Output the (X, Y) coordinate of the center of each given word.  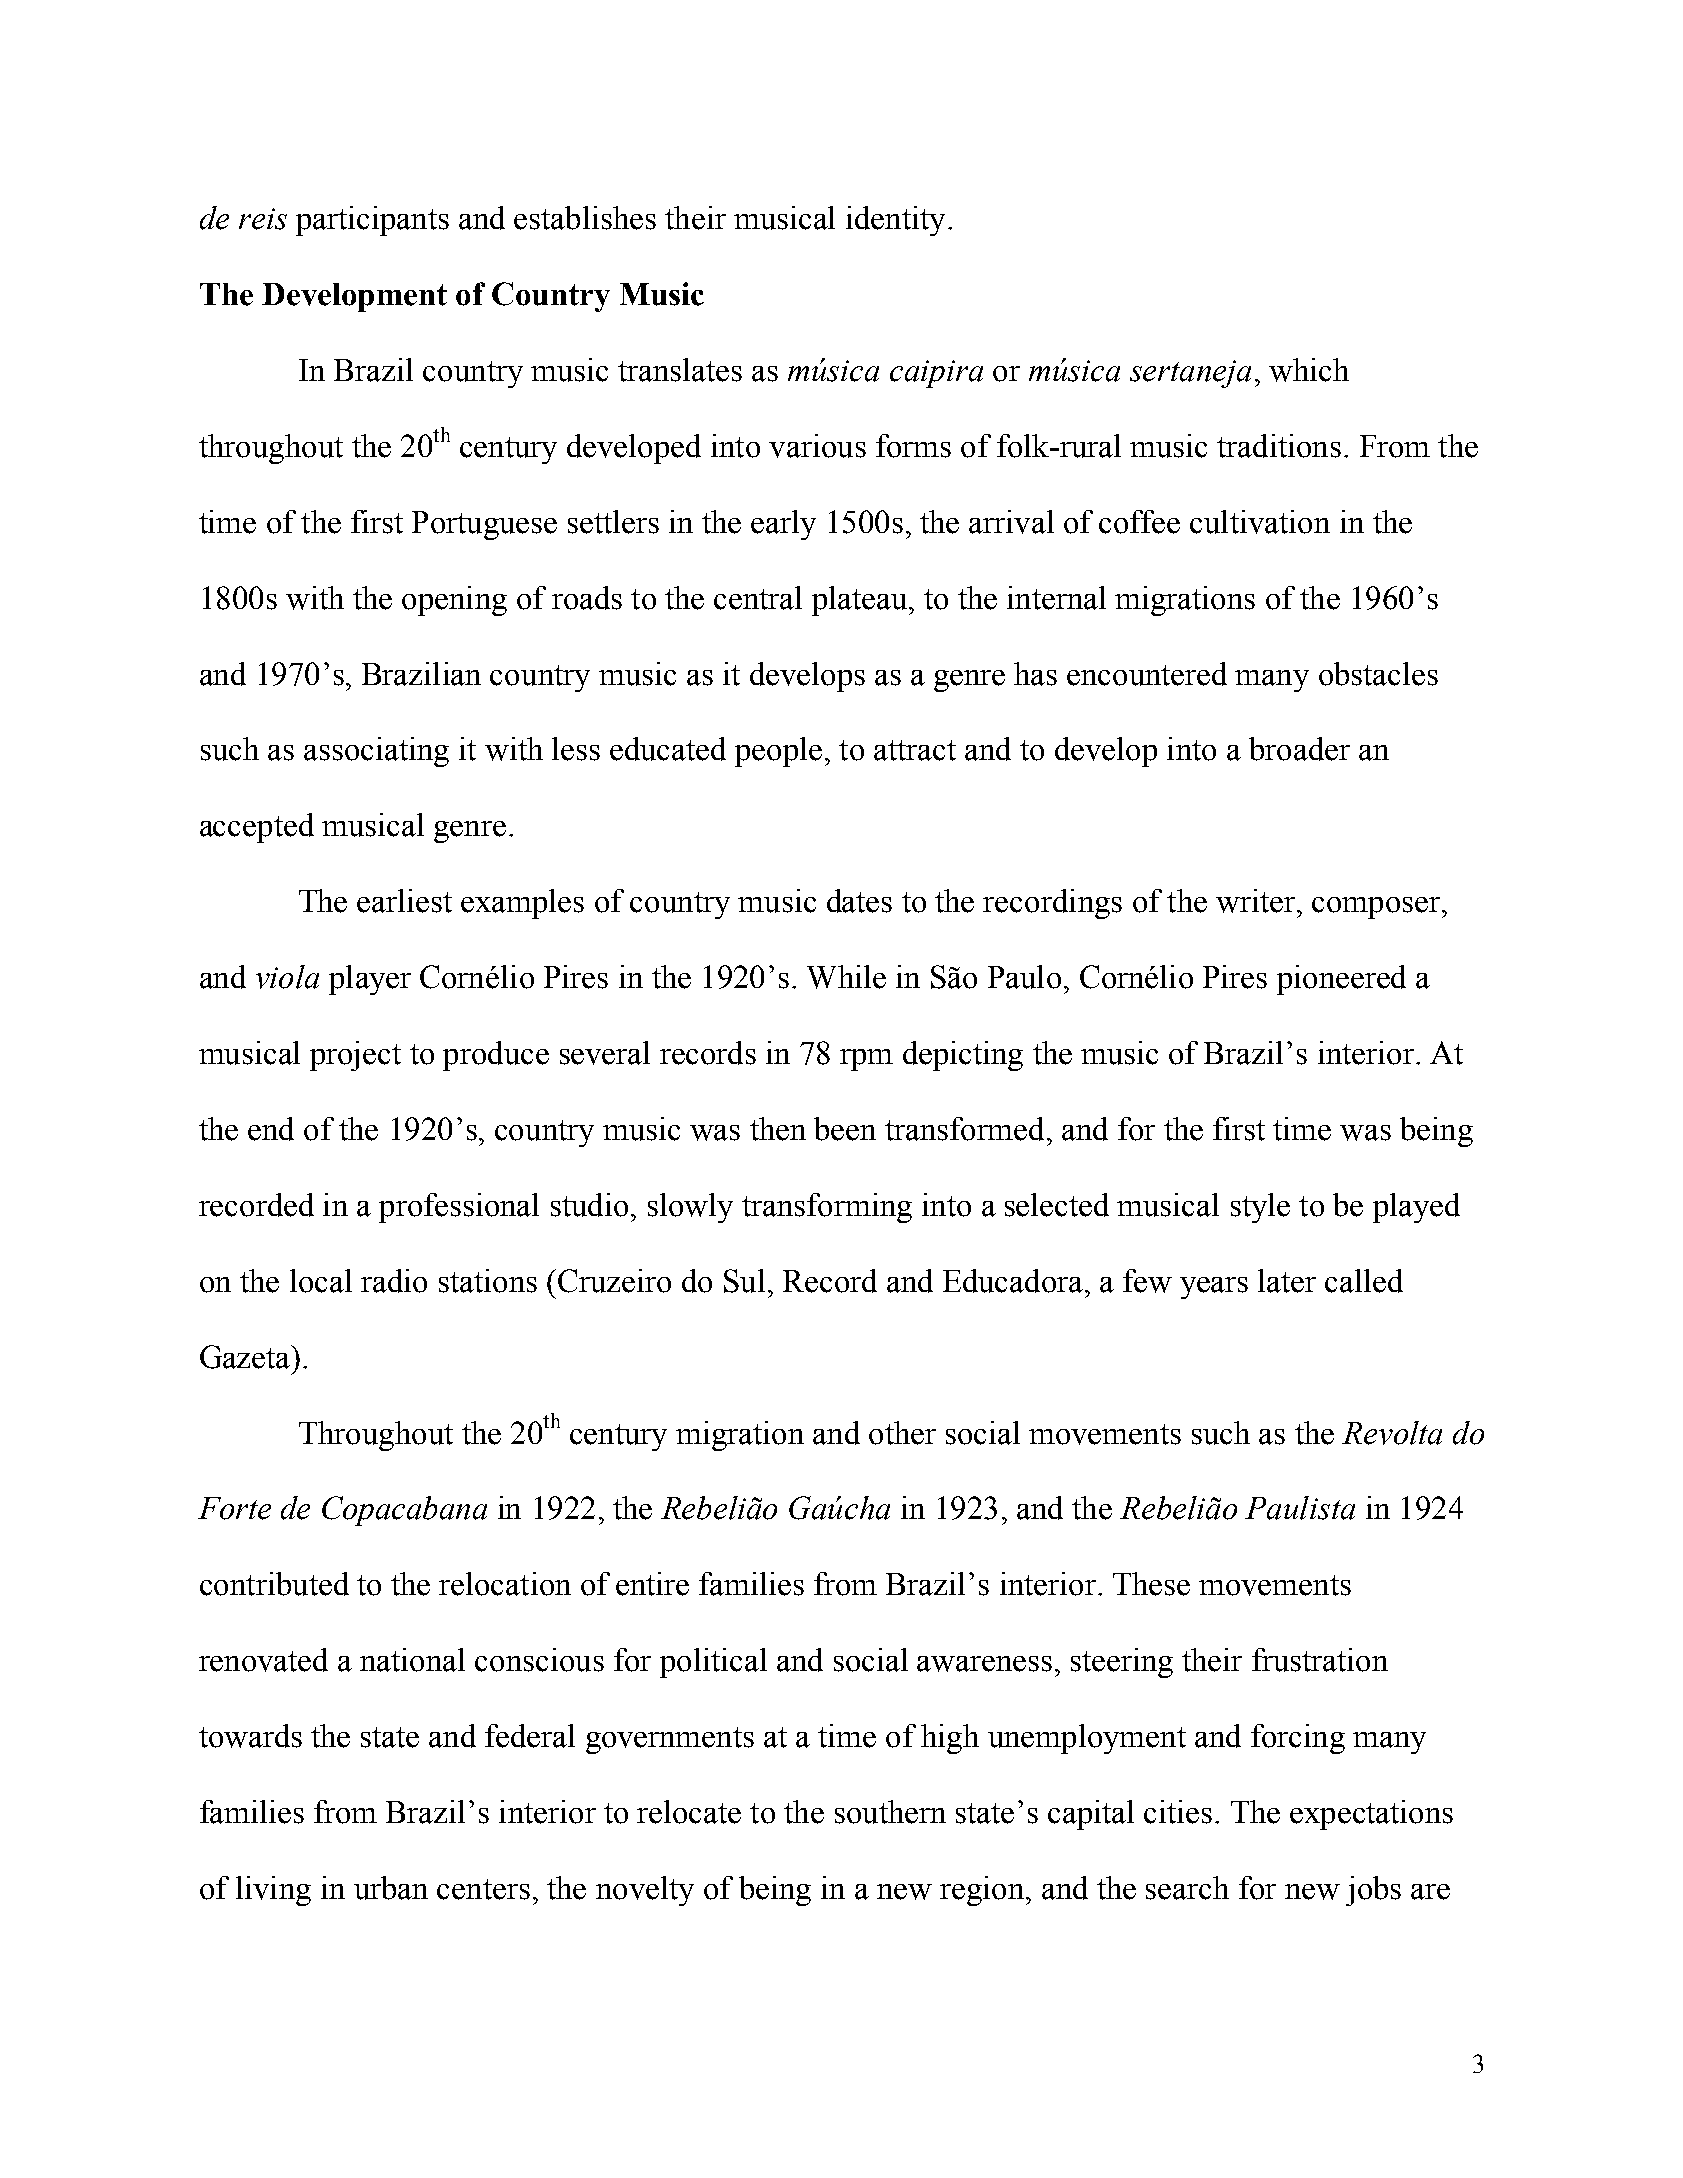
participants (372, 221)
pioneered (1341, 980)
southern (890, 1812)
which (1309, 370)
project (355, 1056)
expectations (1371, 1815)
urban (391, 1888)
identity (895, 221)
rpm (866, 1060)
